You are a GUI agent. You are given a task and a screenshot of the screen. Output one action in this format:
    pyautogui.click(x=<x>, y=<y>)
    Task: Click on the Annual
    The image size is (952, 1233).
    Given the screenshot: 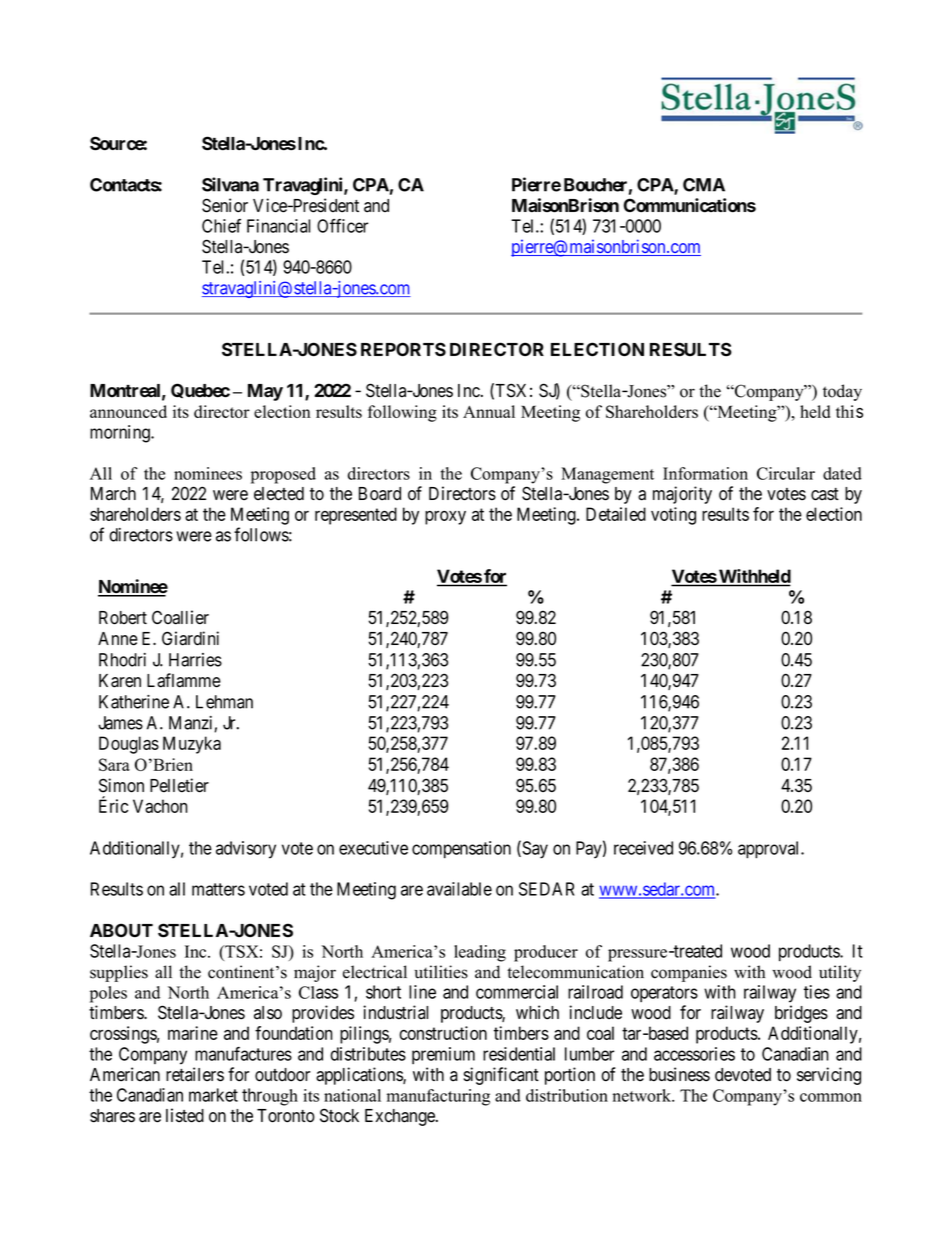 What is the action you would take?
    pyautogui.click(x=489, y=411)
